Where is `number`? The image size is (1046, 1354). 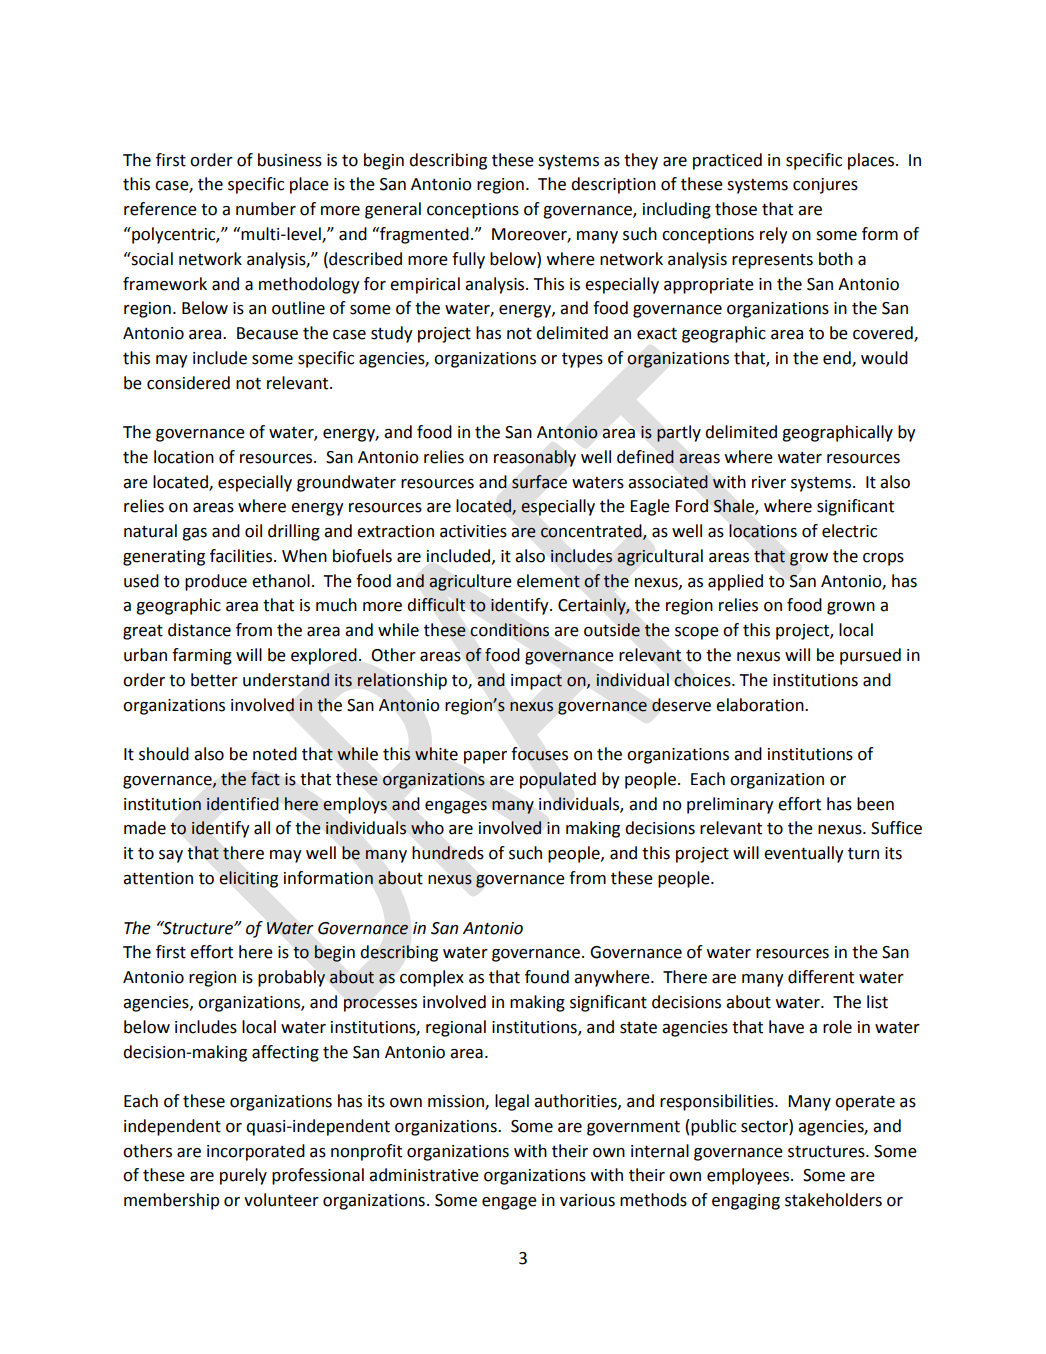 number is located at coordinates (266, 209).
